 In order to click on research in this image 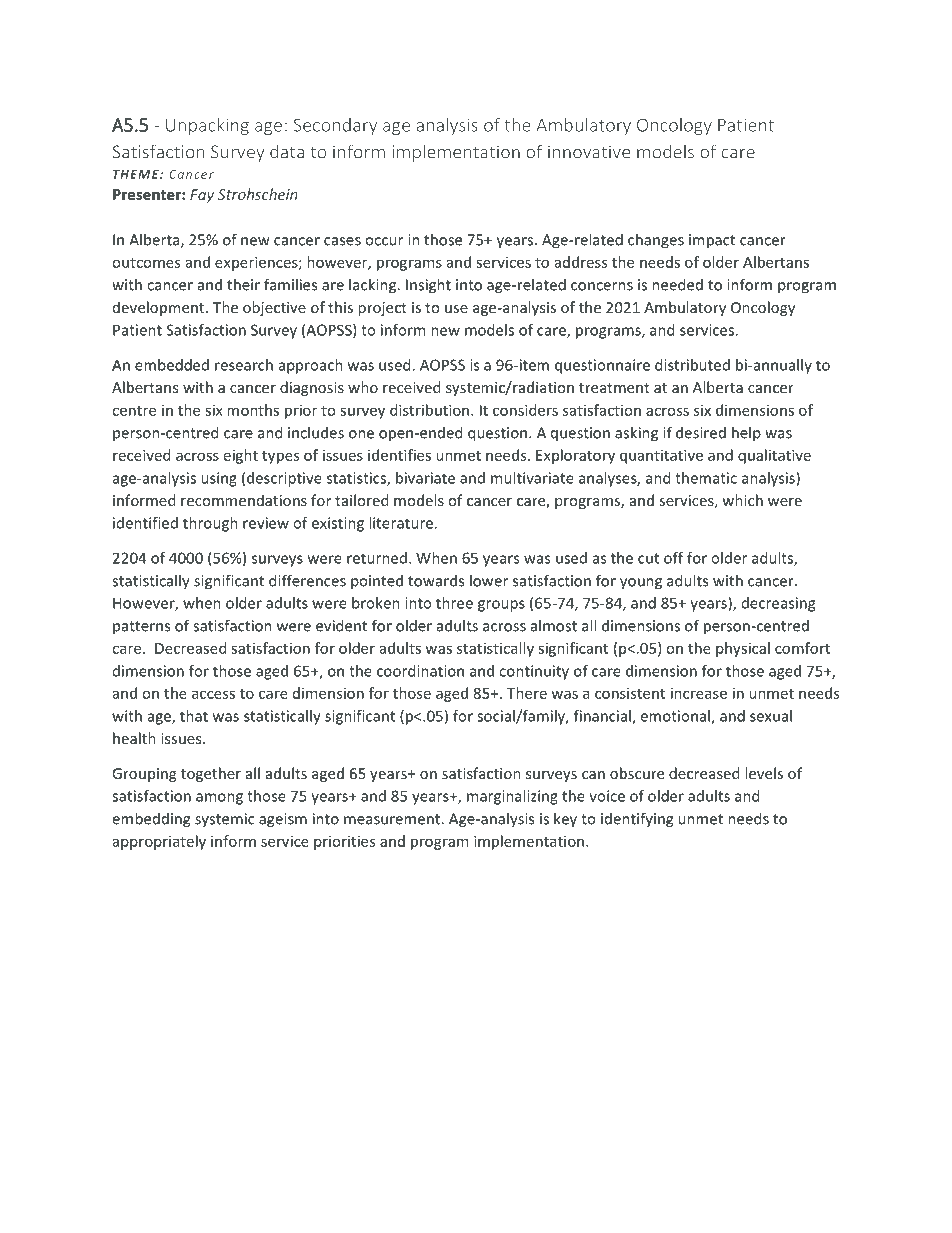, I will do `click(244, 365)`.
